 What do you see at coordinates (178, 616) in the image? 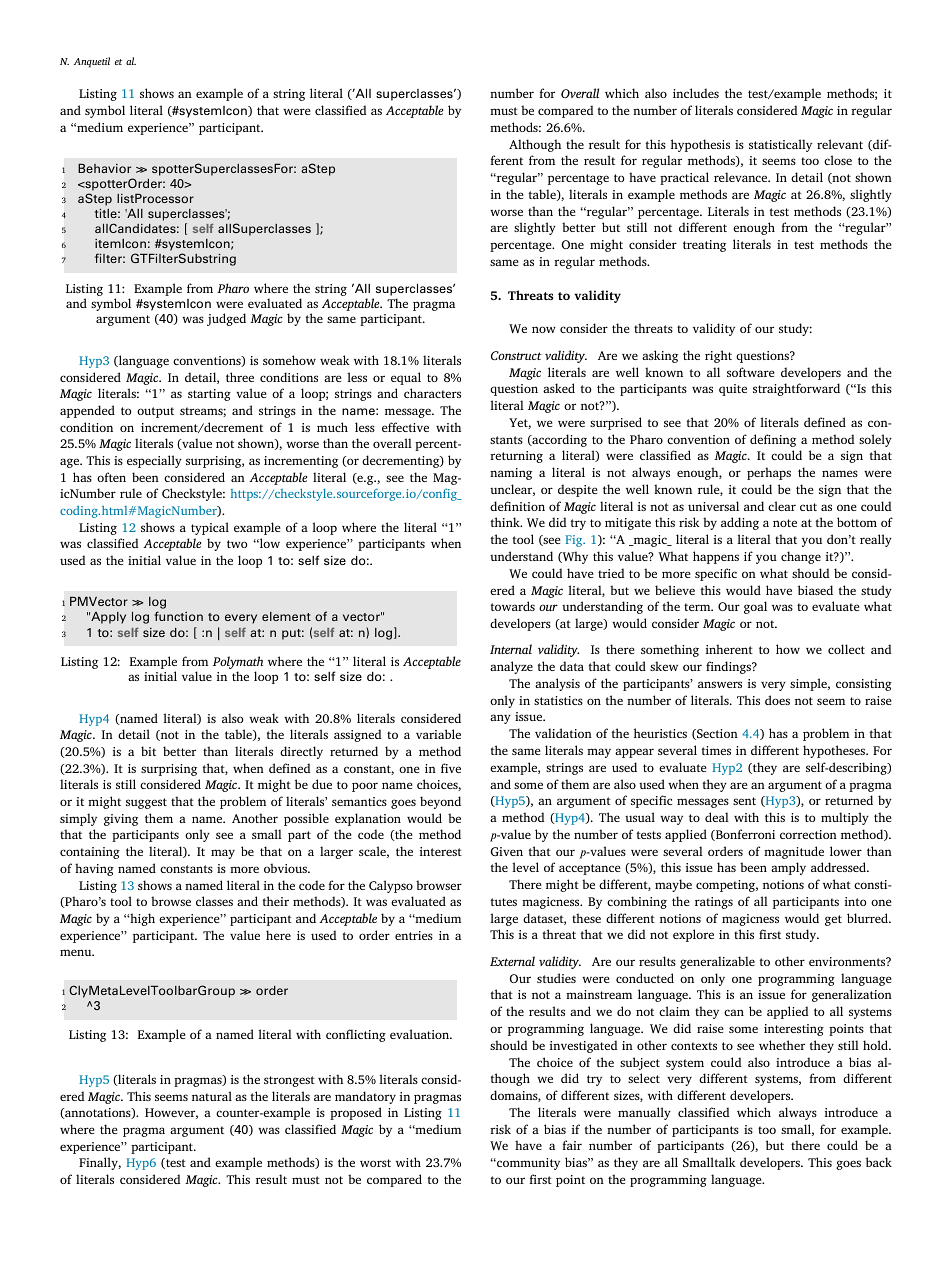
I see `function` at bounding box center [178, 616].
